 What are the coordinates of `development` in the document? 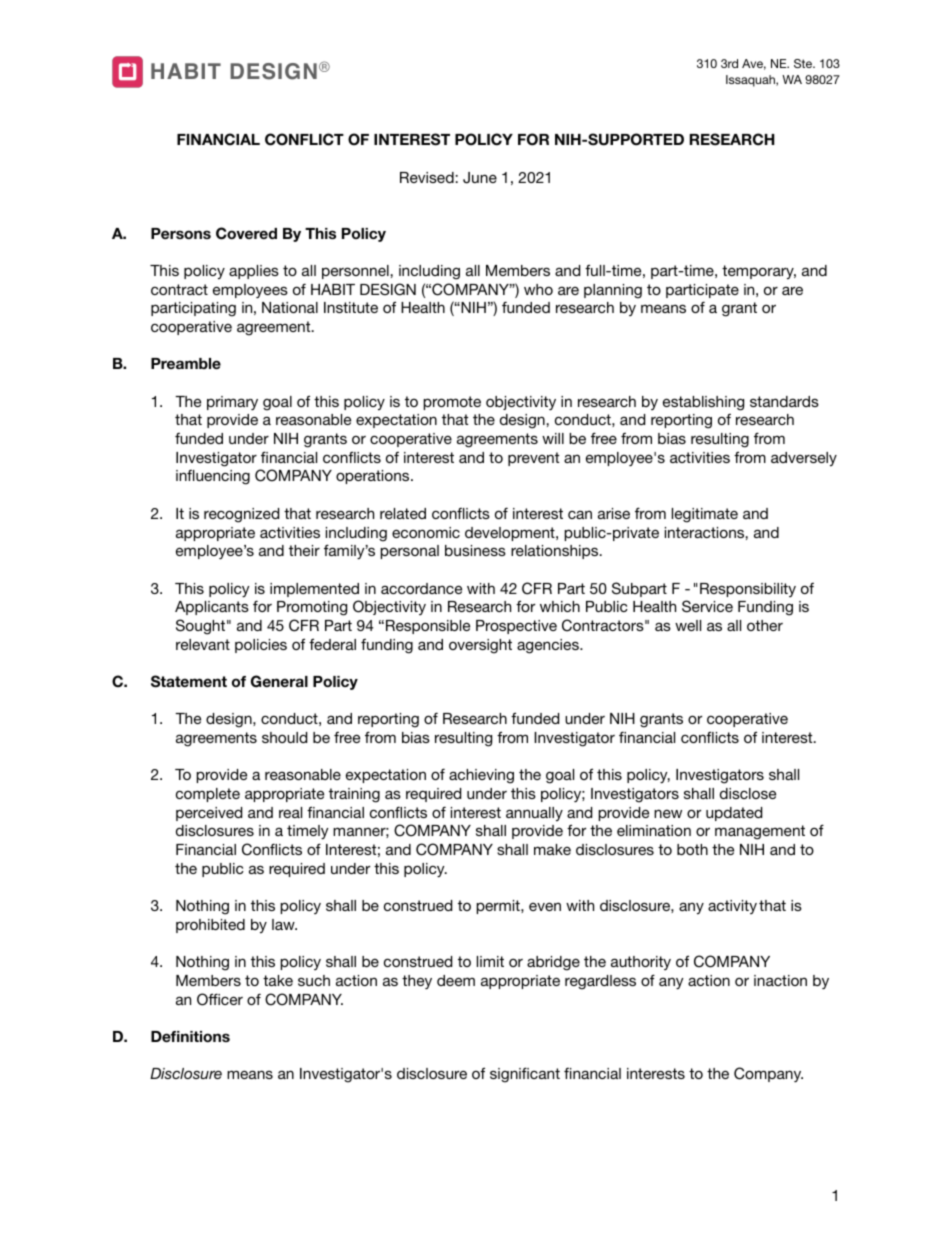 It's located at (511, 534).
